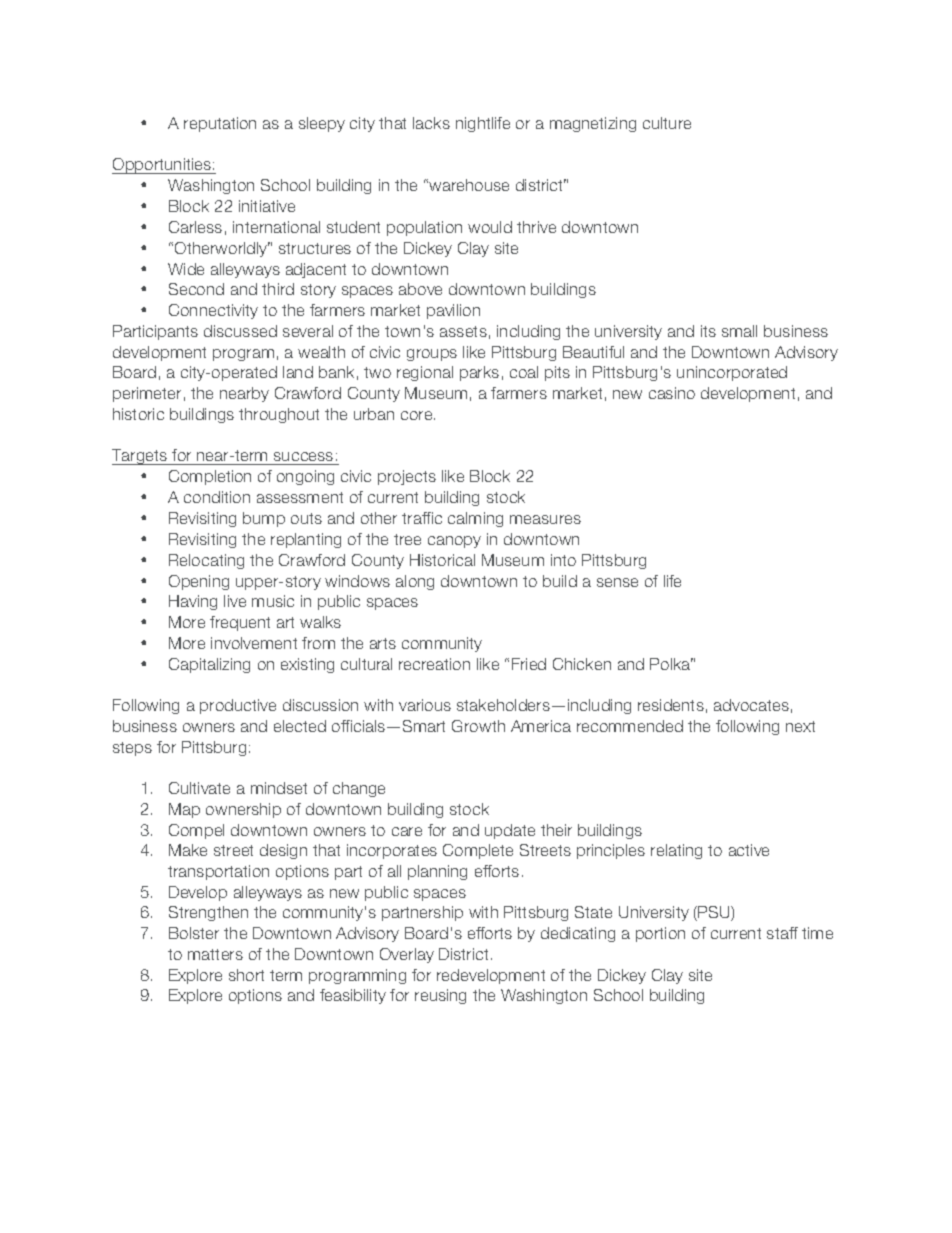 The width and height of the screenshot is (952, 1233). What do you see at coordinates (454, 542) in the screenshot?
I see `canopy` at bounding box center [454, 542].
